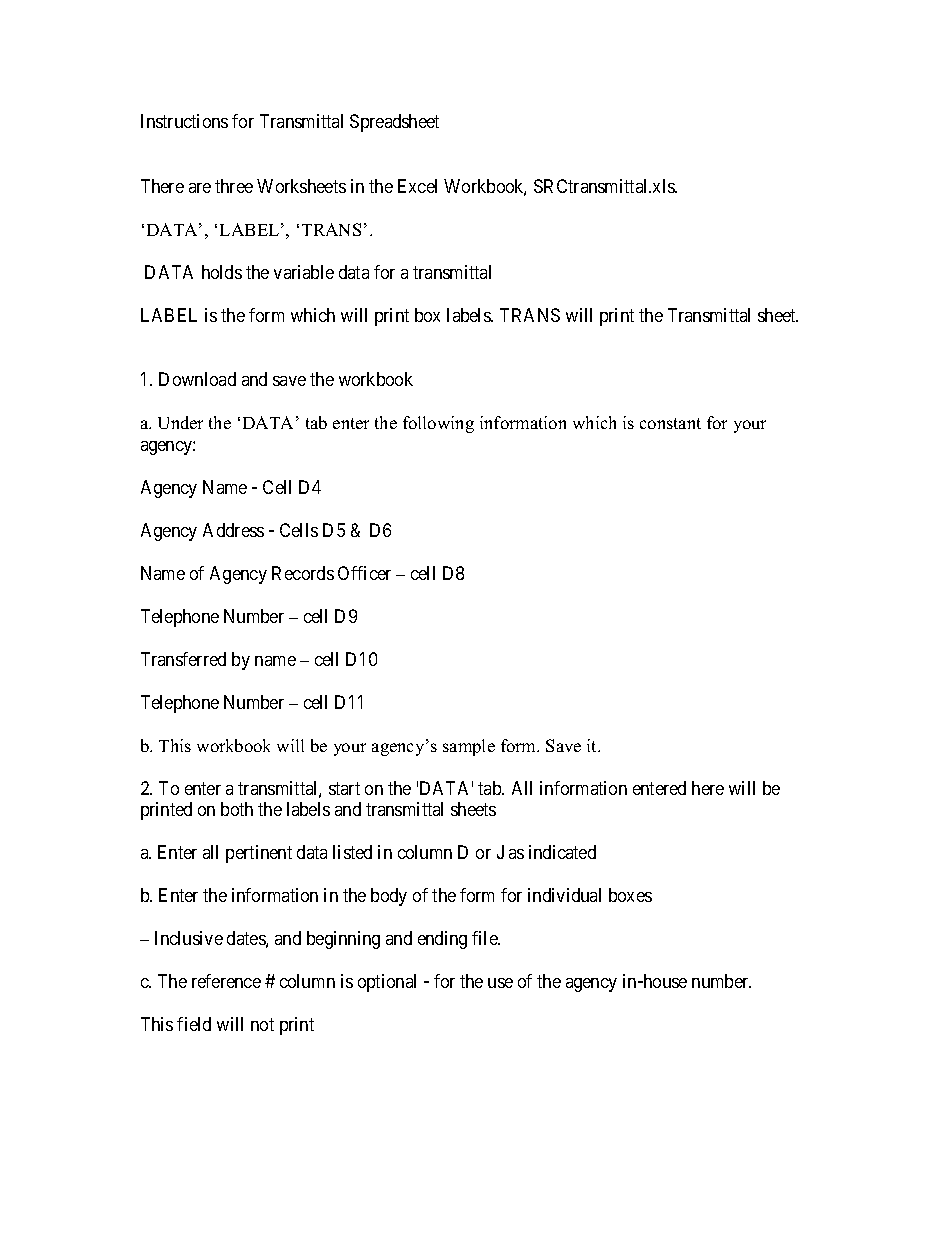  Describe the element at coordinates (469, 747) in the document. I see `sample` at that location.
